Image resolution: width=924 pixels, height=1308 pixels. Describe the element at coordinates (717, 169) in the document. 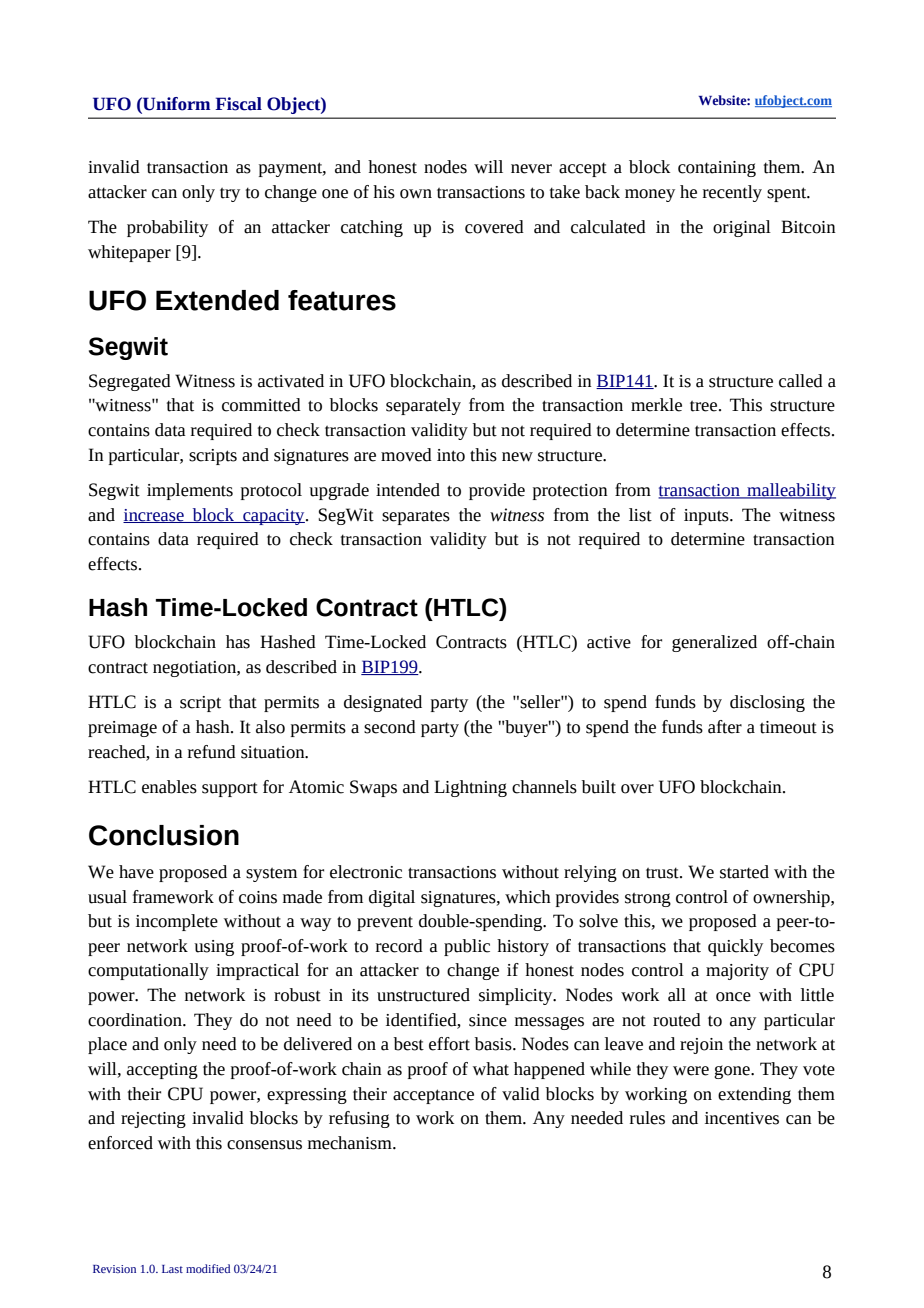

I see `containing` at that location.
